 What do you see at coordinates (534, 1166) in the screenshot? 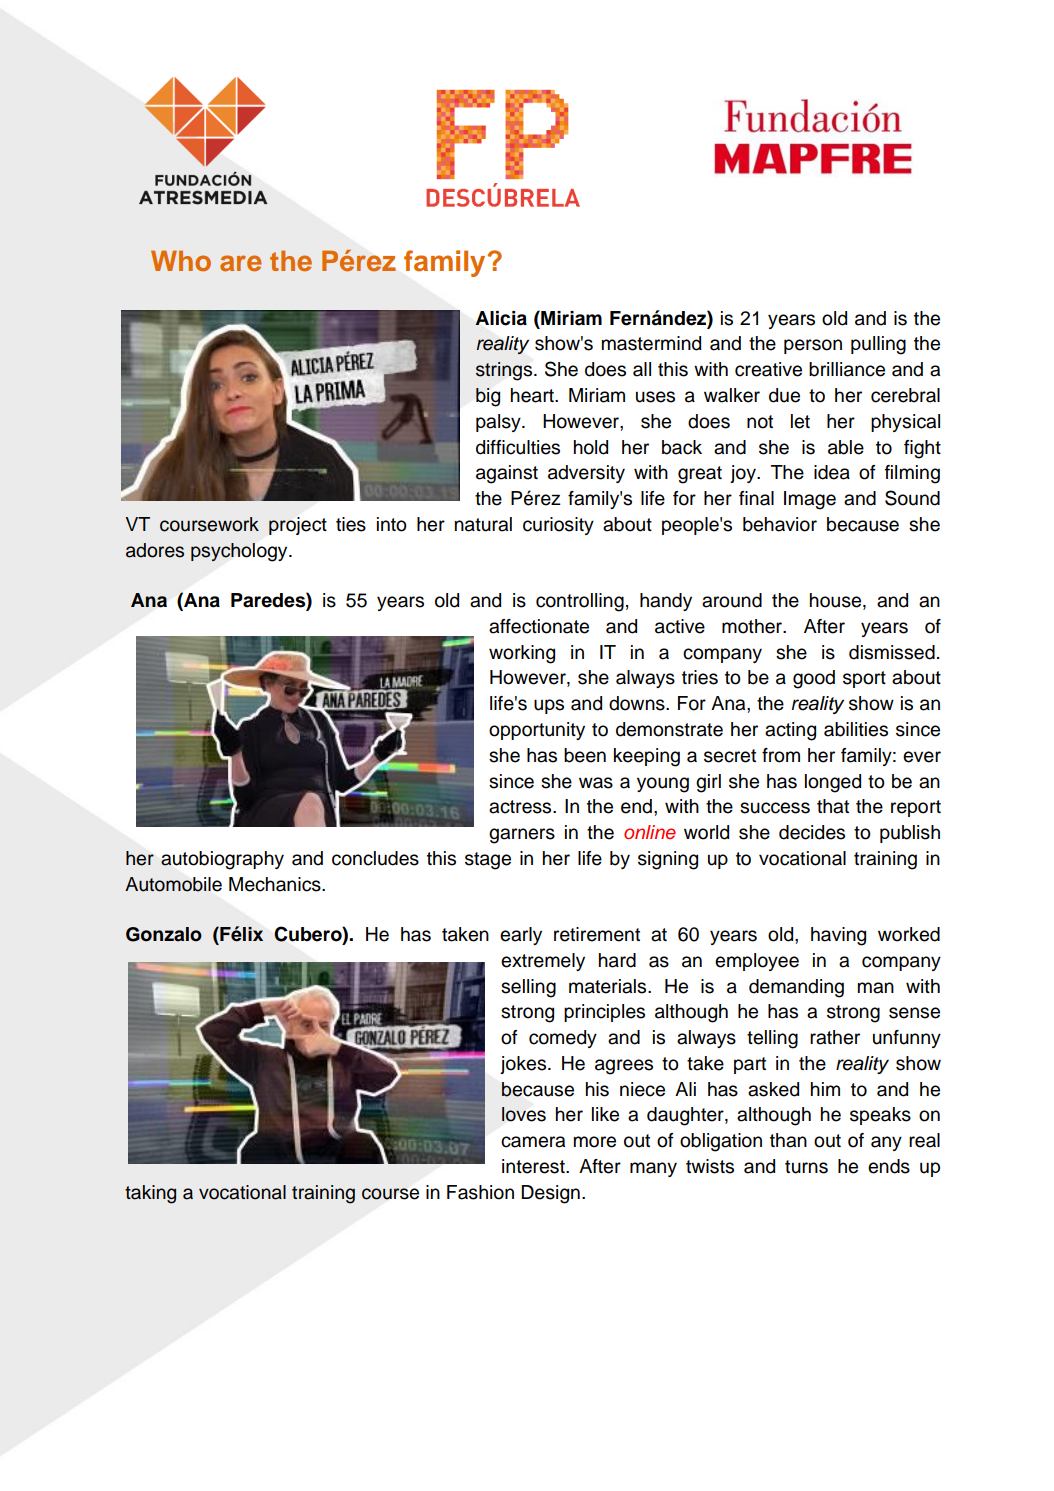
I see `interest` at bounding box center [534, 1166].
